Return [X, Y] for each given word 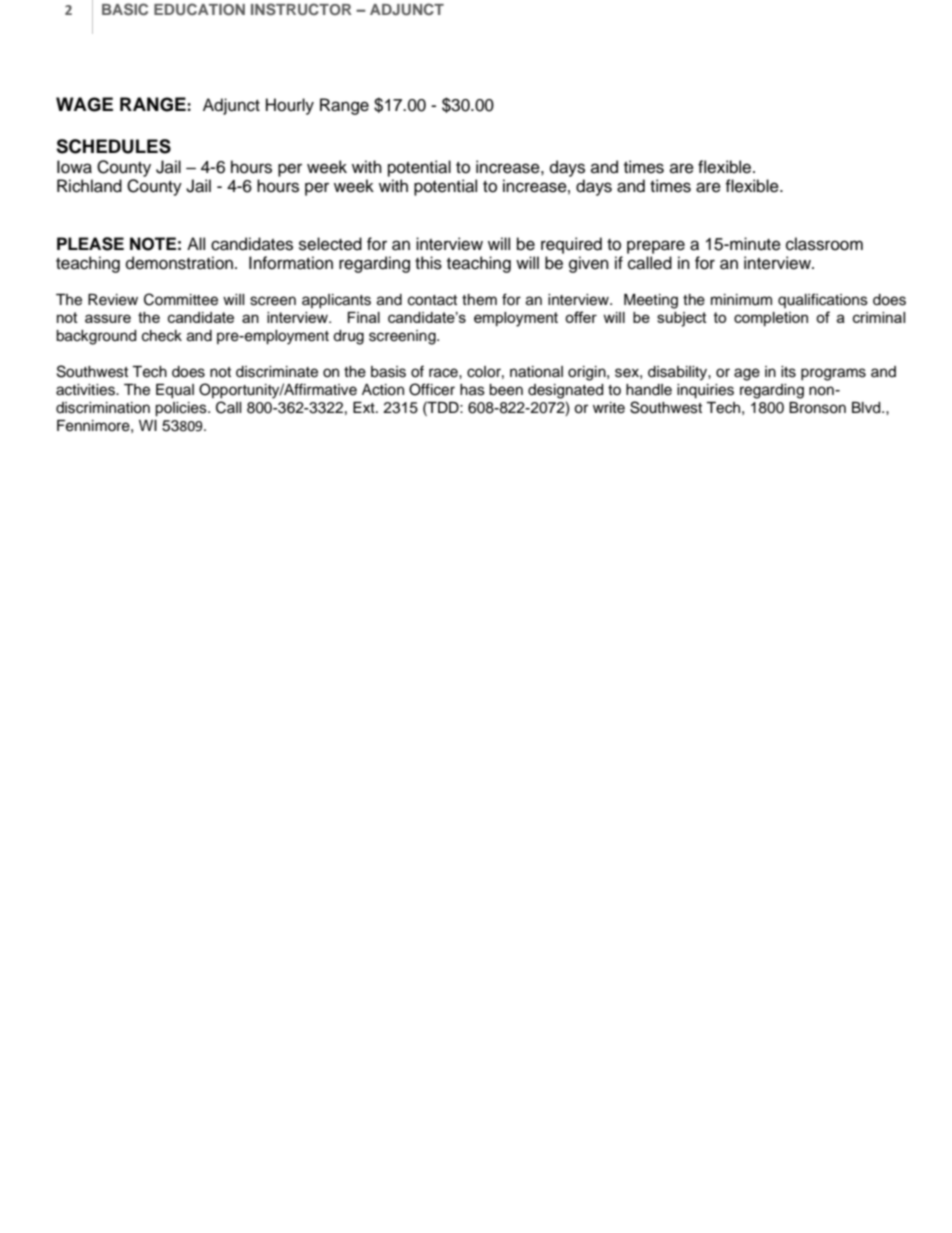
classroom [824, 244]
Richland [89, 186]
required [571, 245]
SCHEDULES [113, 146]
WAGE [84, 104]
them [479, 300]
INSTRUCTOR [301, 9]
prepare [656, 247]
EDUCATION [199, 9]
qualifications [823, 300]
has [472, 390]
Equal [175, 391]
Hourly [290, 106]
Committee [181, 299]
